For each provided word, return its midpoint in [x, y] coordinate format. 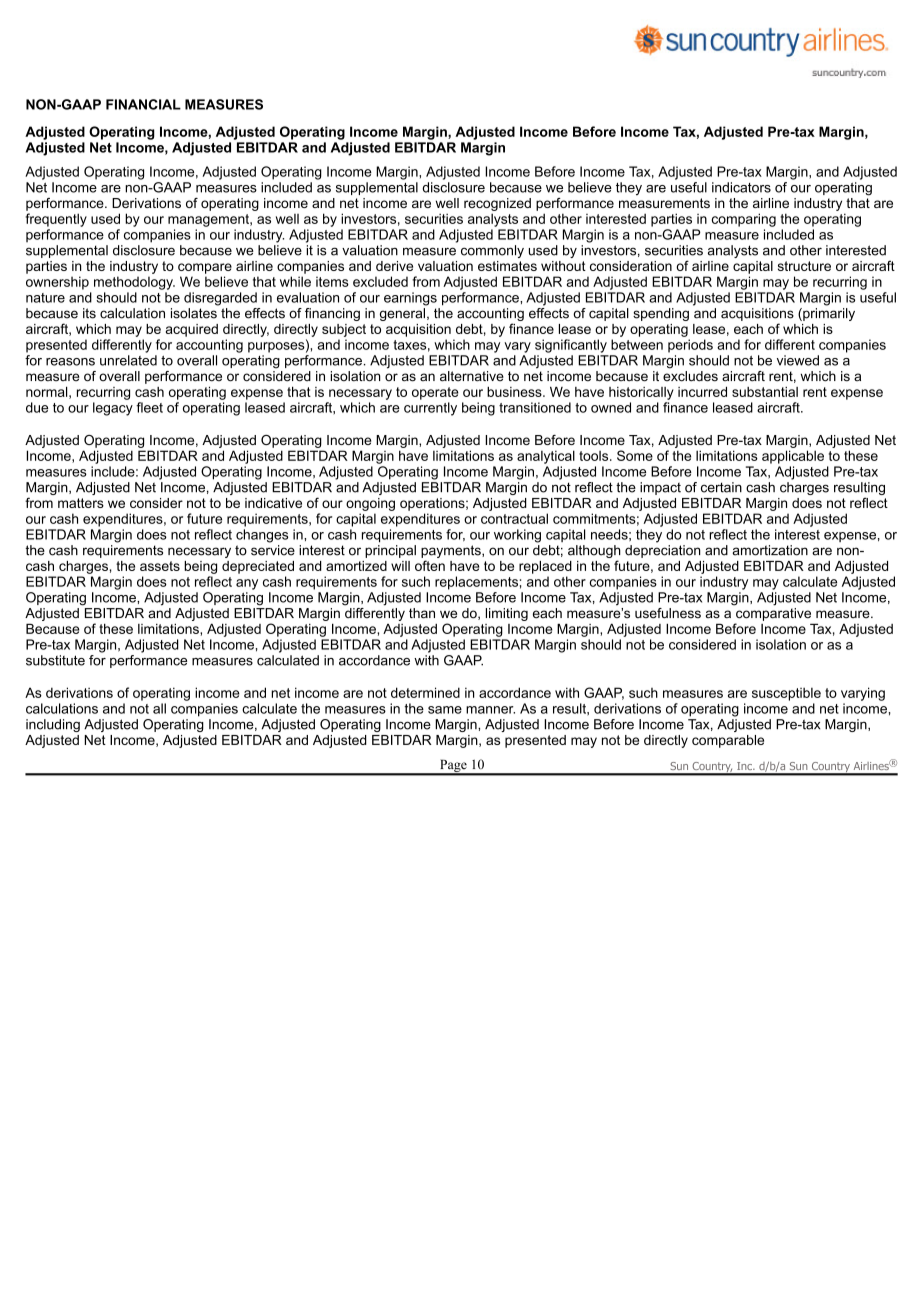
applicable [793, 457]
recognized [497, 204]
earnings [410, 299]
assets [160, 566]
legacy [113, 409]
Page [453, 767]
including [53, 725]
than [422, 613]
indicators [741, 187]
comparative [772, 613]
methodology [134, 283]
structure [804, 266]
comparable [728, 741]
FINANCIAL [143, 104]
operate [435, 393]
